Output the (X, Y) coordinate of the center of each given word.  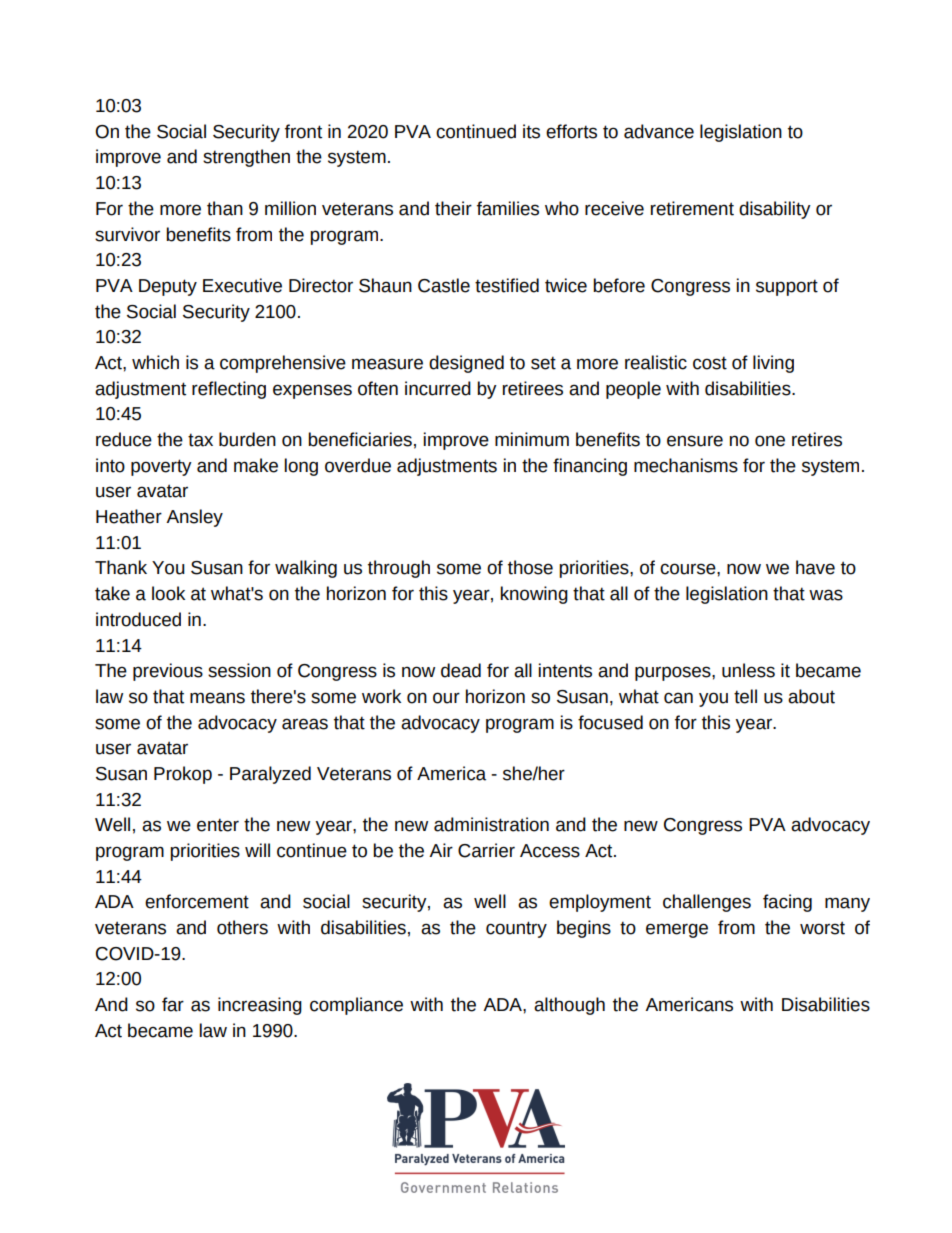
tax (200, 440)
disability (775, 210)
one (770, 441)
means (217, 698)
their (453, 208)
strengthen (246, 158)
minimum (532, 439)
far (173, 1004)
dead (461, 670)
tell (745, 696)
